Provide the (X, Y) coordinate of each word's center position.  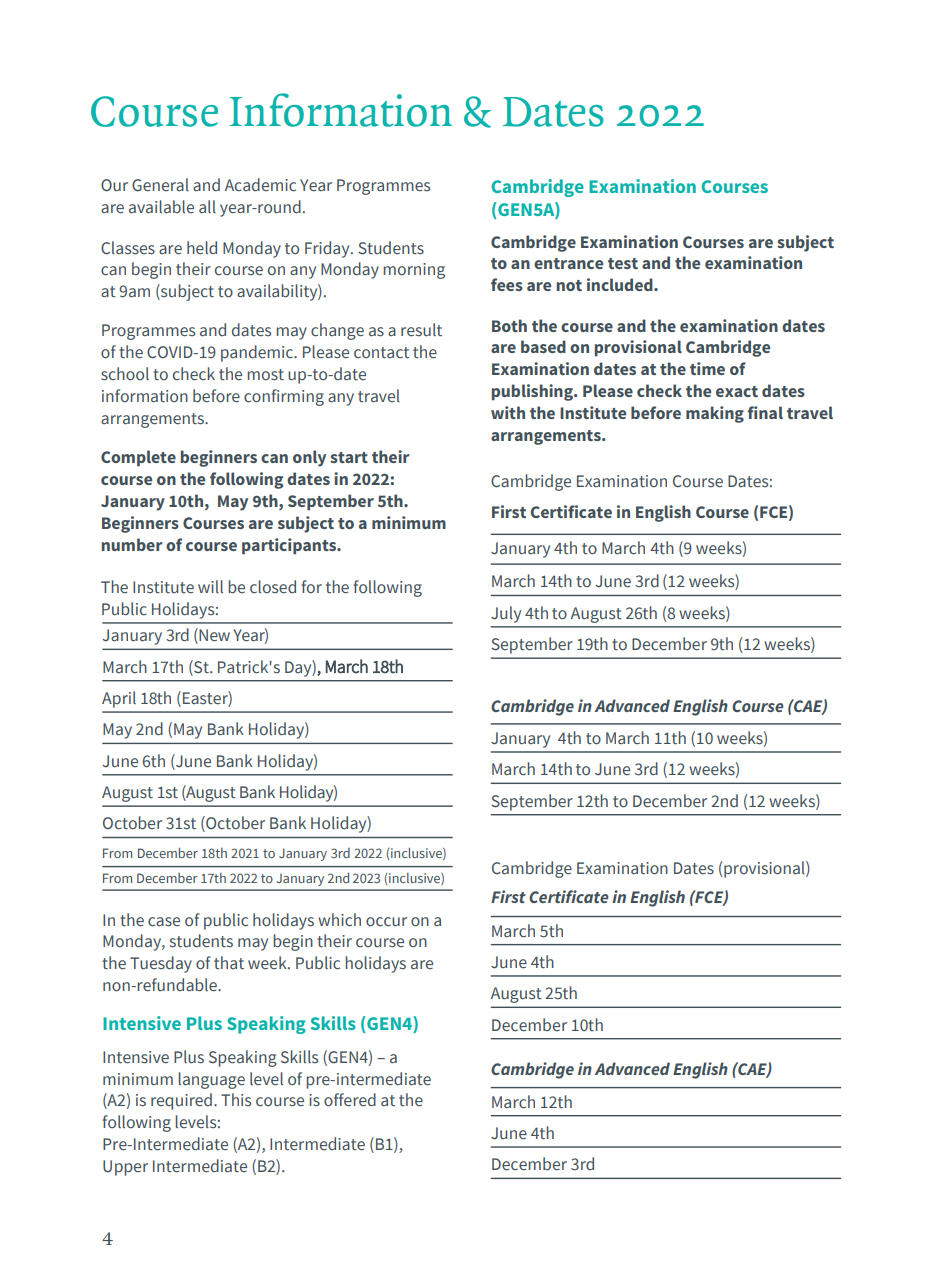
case (164, 922)
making (715, 414)
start (349, 457)
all (207, 206)
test (623, 263)
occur (386, 922)
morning (414, 271)
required (181, 1101)
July (506, 614)
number (132, 544)
